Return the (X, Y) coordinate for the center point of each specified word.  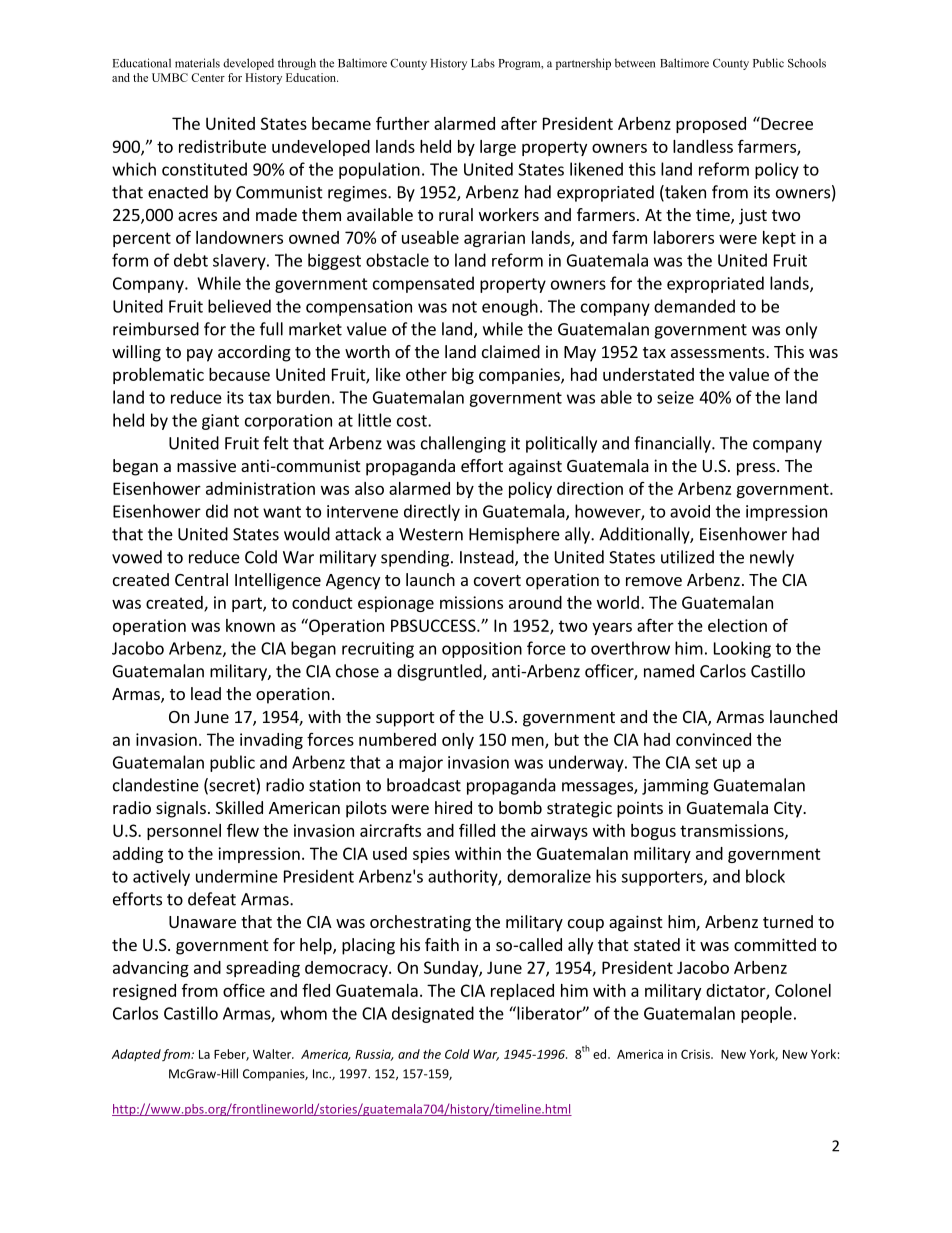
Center (208, 77)
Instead (488, 558)
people (766, 1014)
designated (433, 1014)
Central (201, 579)
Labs (483, 63)
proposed (711, 125)
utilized (687, 557)
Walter (273, 1054)
